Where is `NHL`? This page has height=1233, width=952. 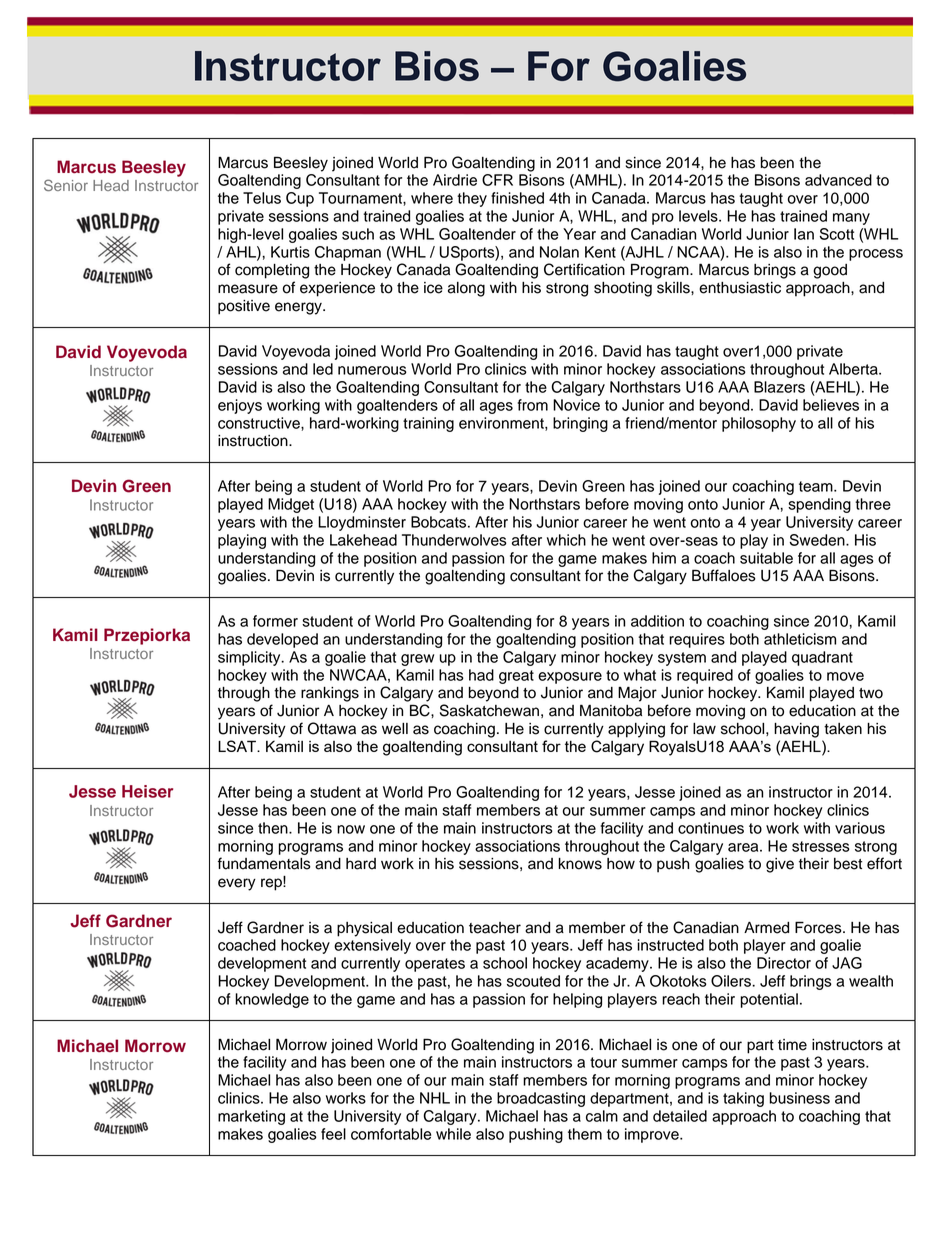 NHL is located at coordinates (435, 1098).
